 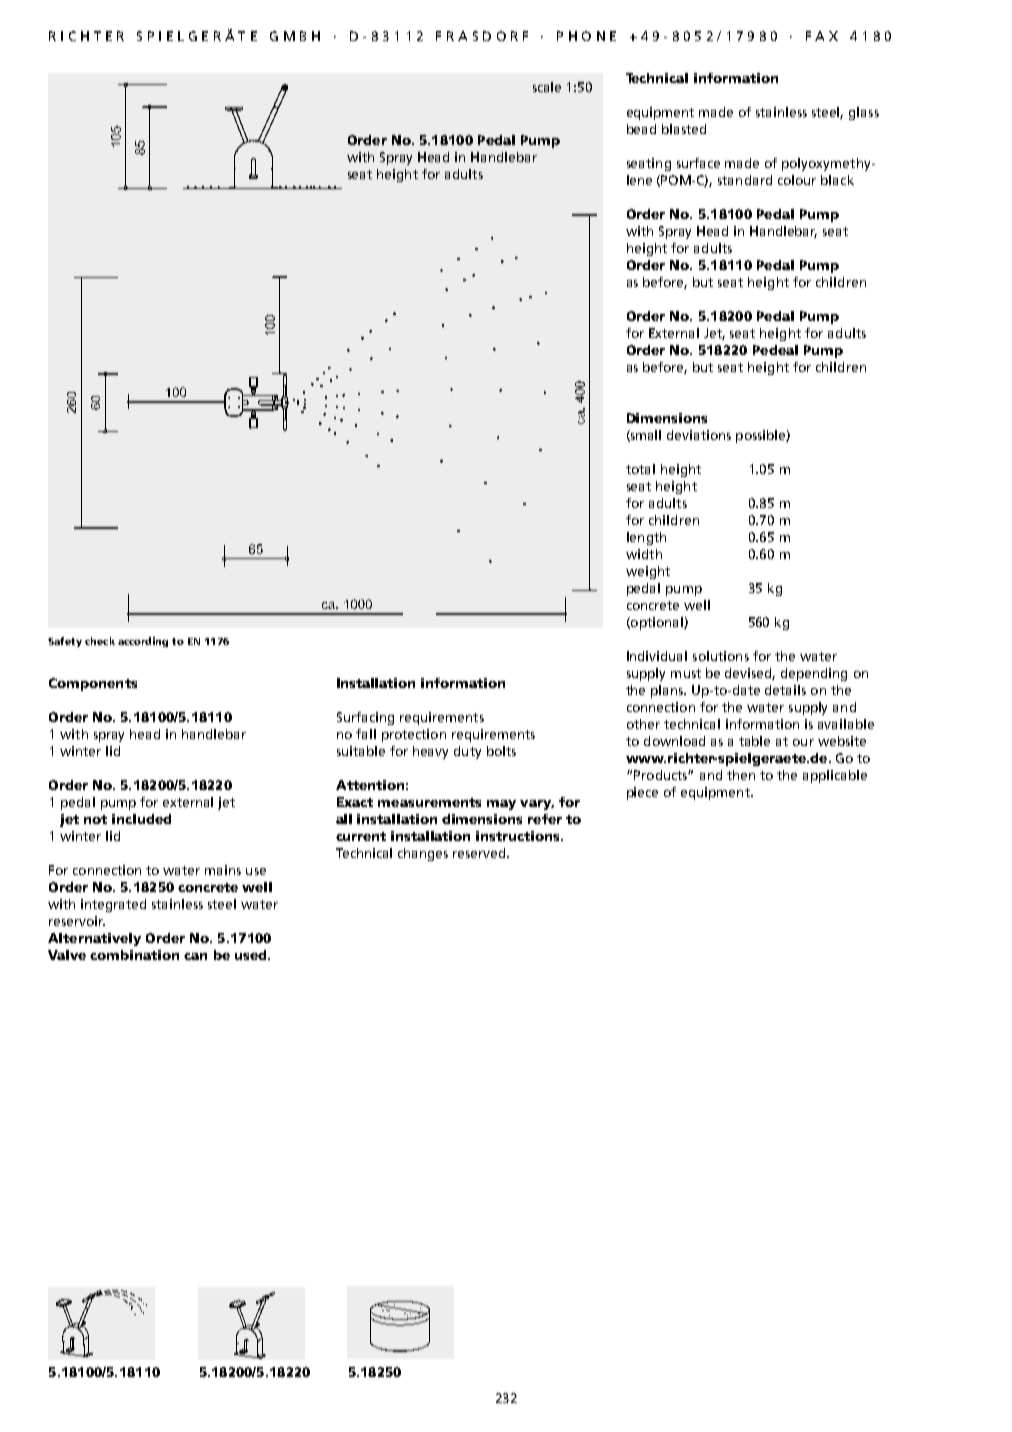 What do you see at coordinates (684, 129) in the screenshot?
I see `blasted` at bounding box center [684, 129].
